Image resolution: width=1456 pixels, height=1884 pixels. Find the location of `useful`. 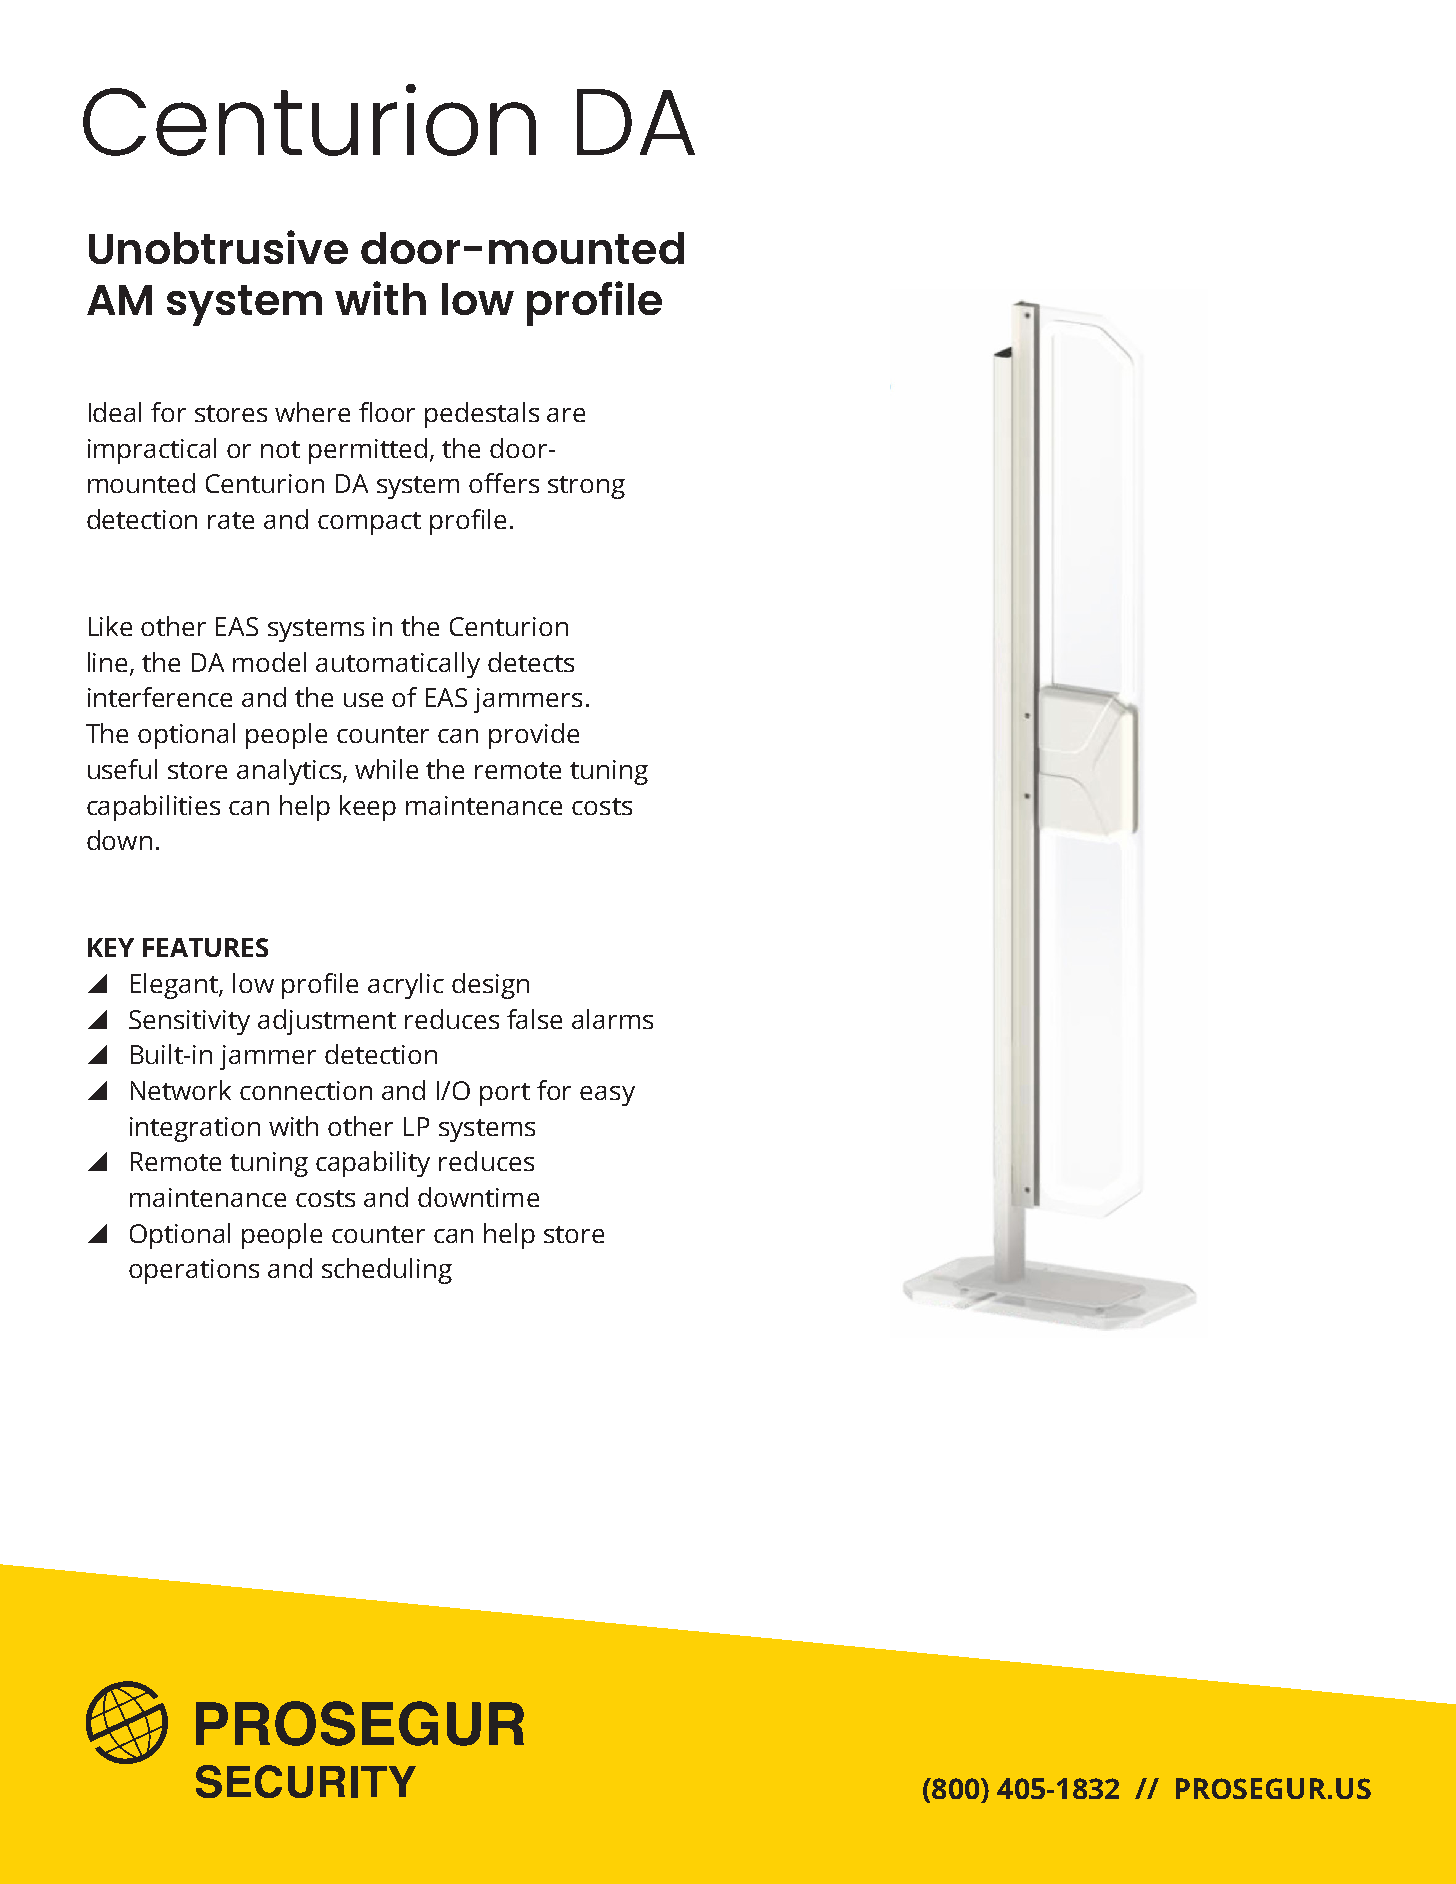

useful is located at coordinates (122, 769).
